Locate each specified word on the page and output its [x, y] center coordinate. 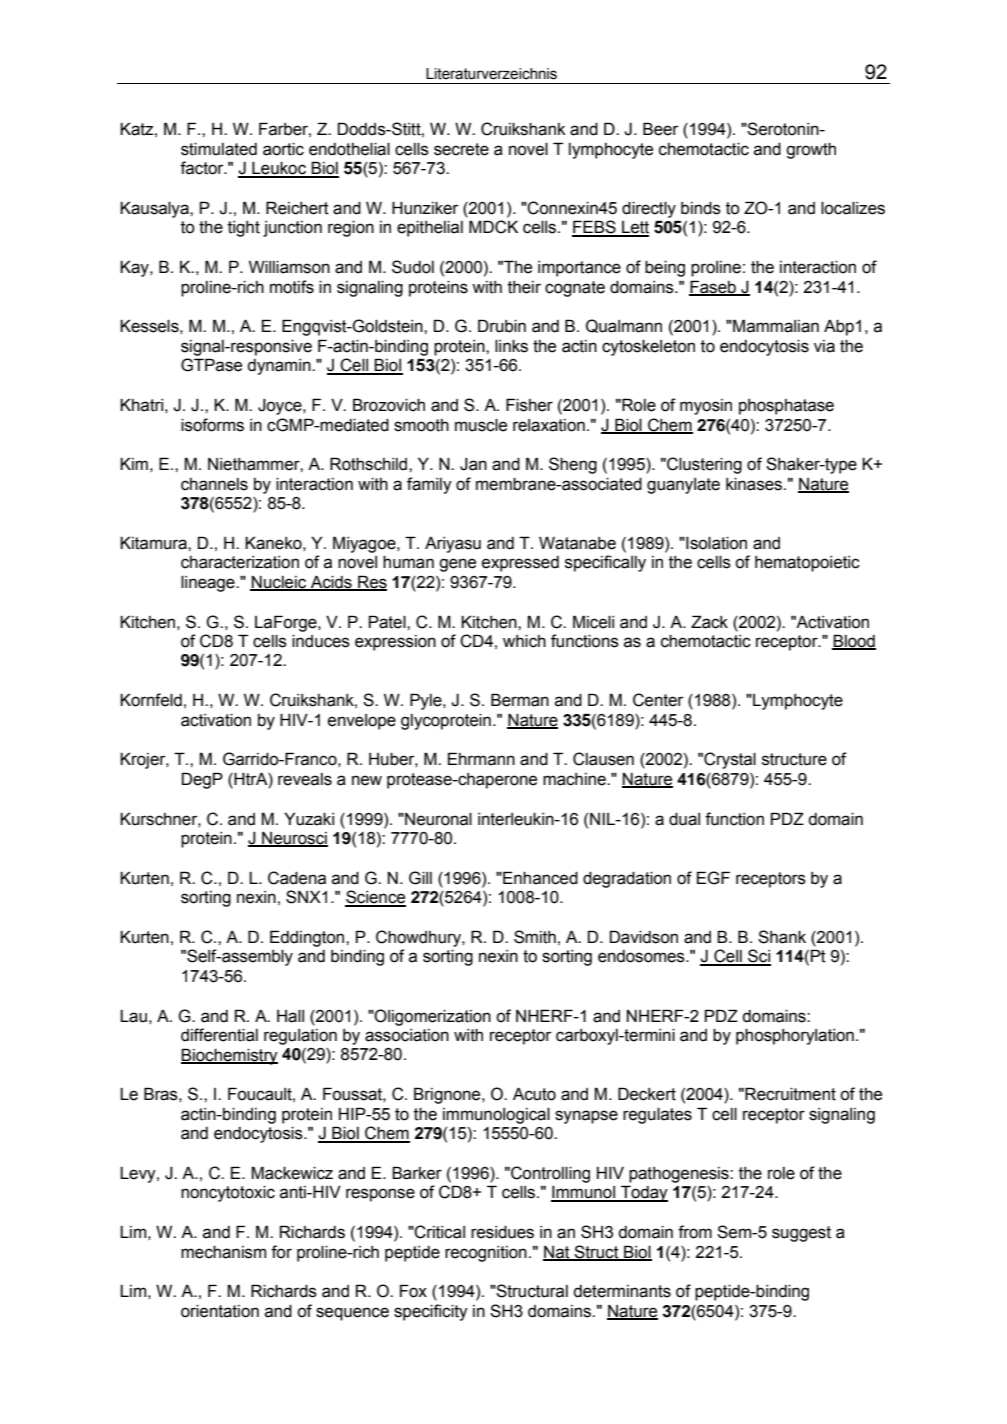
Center [658, 700]
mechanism [223, 1252]
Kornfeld [151, 700]
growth [811, 151]
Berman [520, 700]
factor [203, 168]
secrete [461, 149]
